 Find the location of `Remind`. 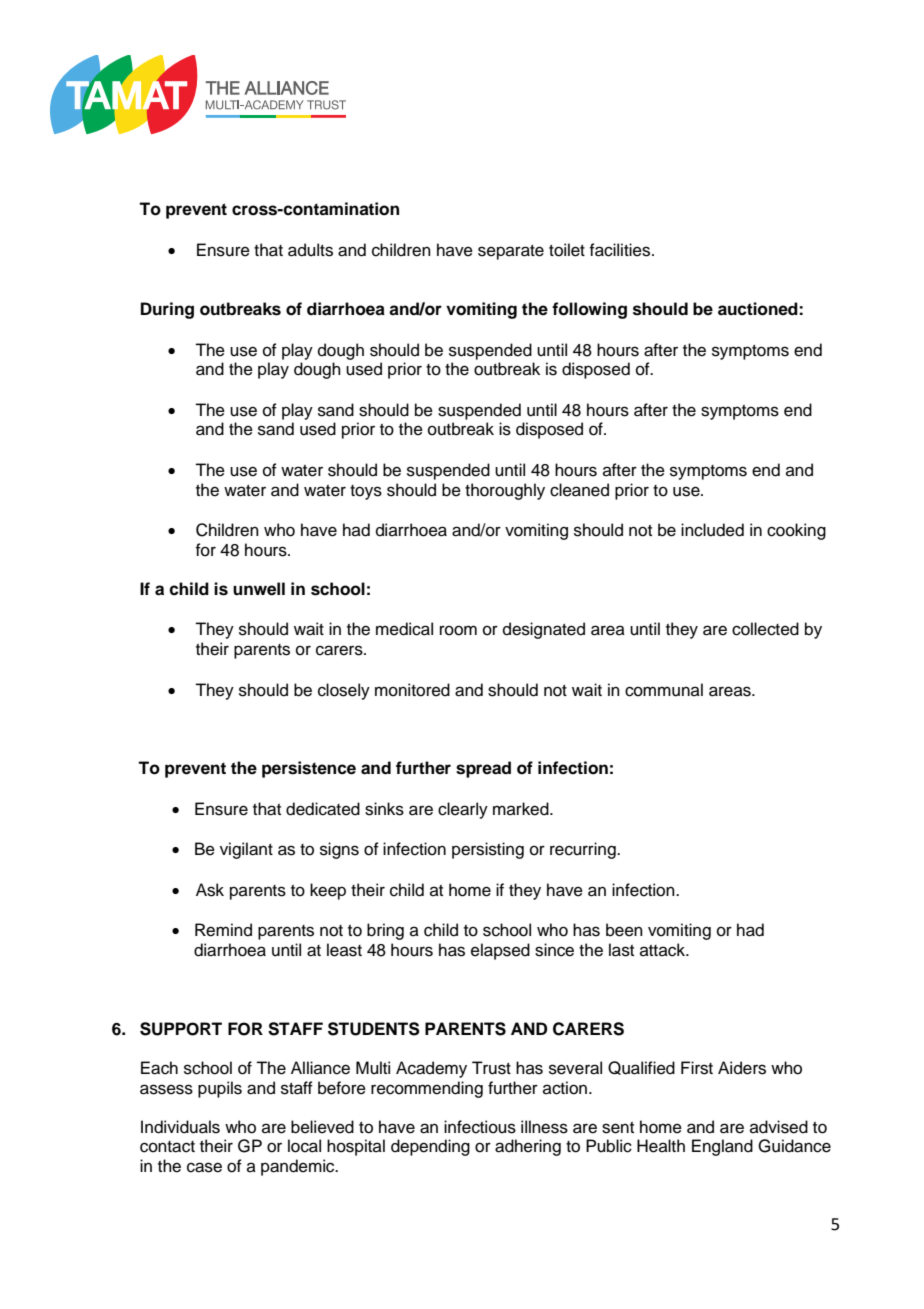

Remind is located at coordinates (223, 930).
